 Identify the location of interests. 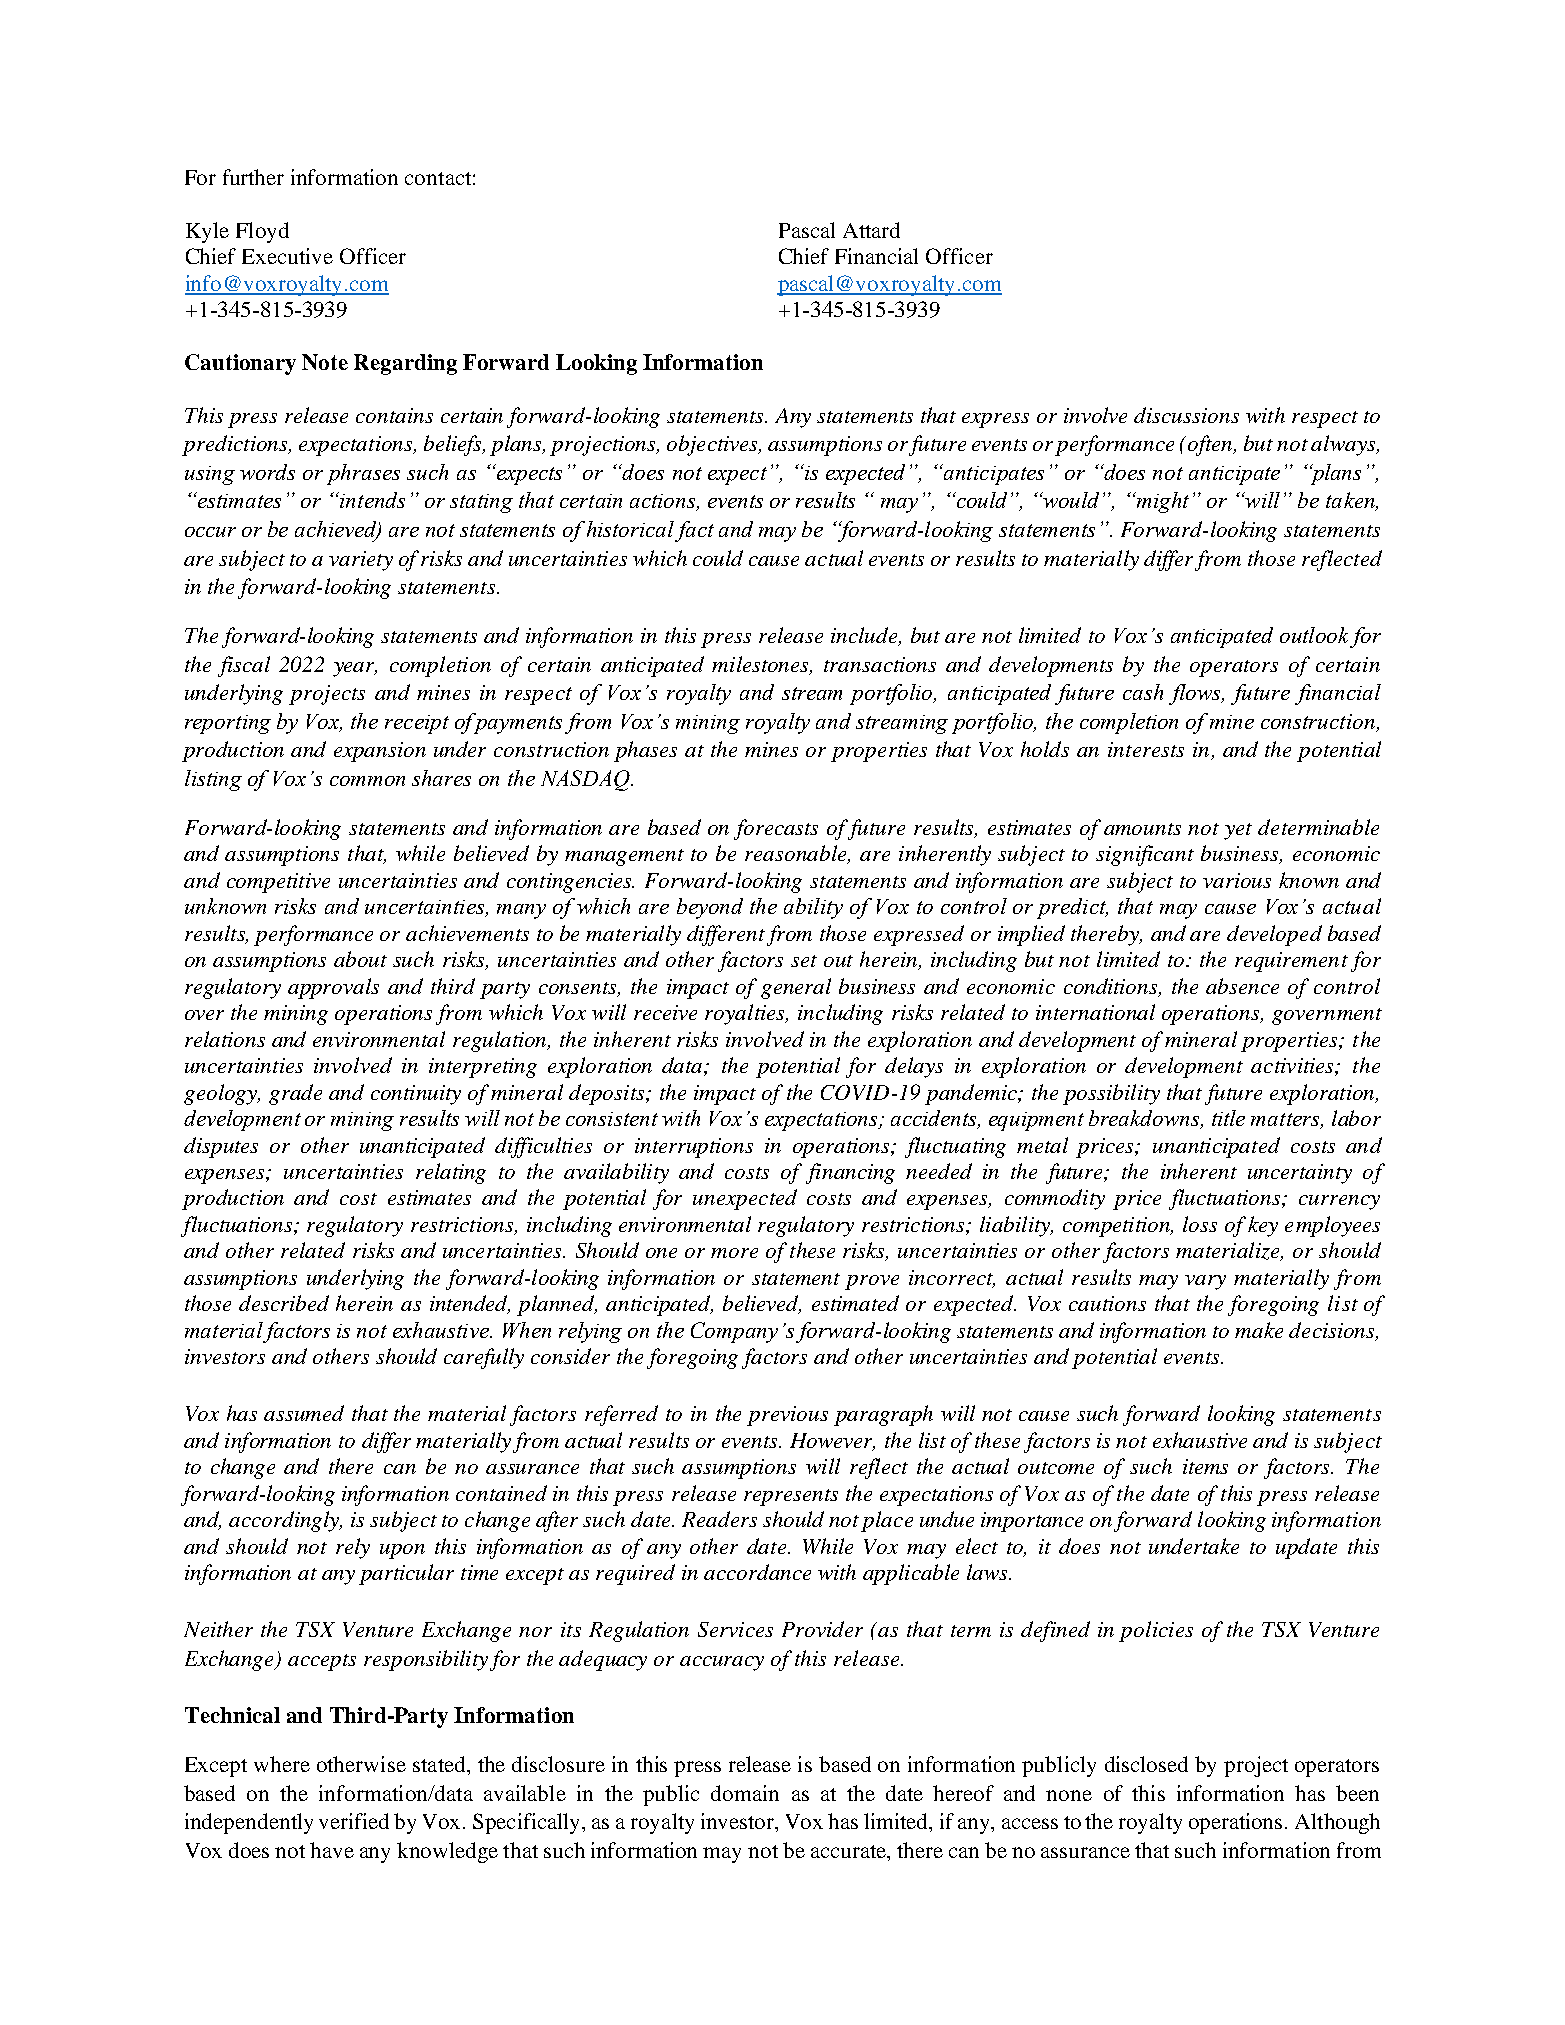
(1146, 749).
